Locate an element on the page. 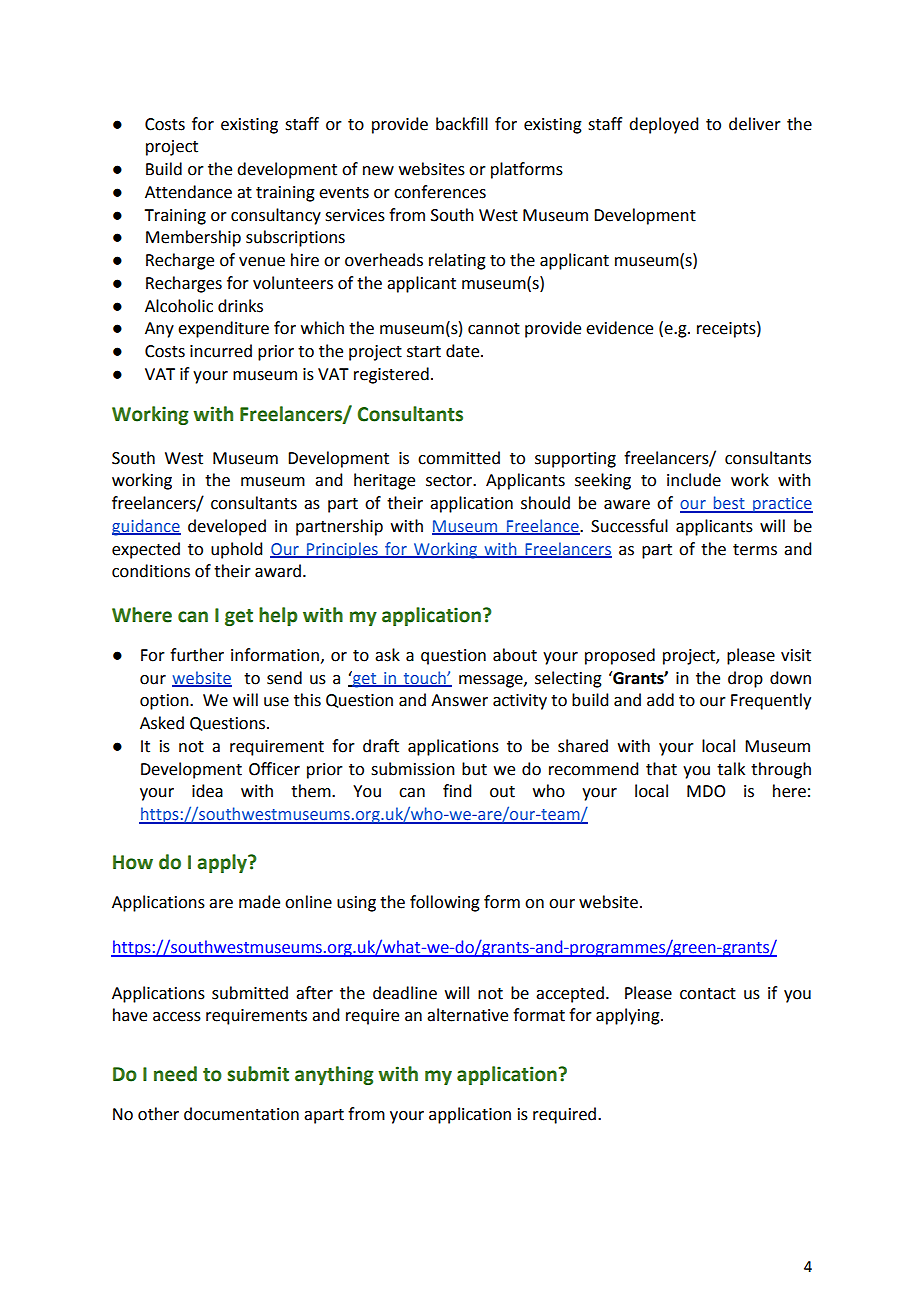 The height and width of the document is (1308, 924). include is located at coordinates (694, 480).
